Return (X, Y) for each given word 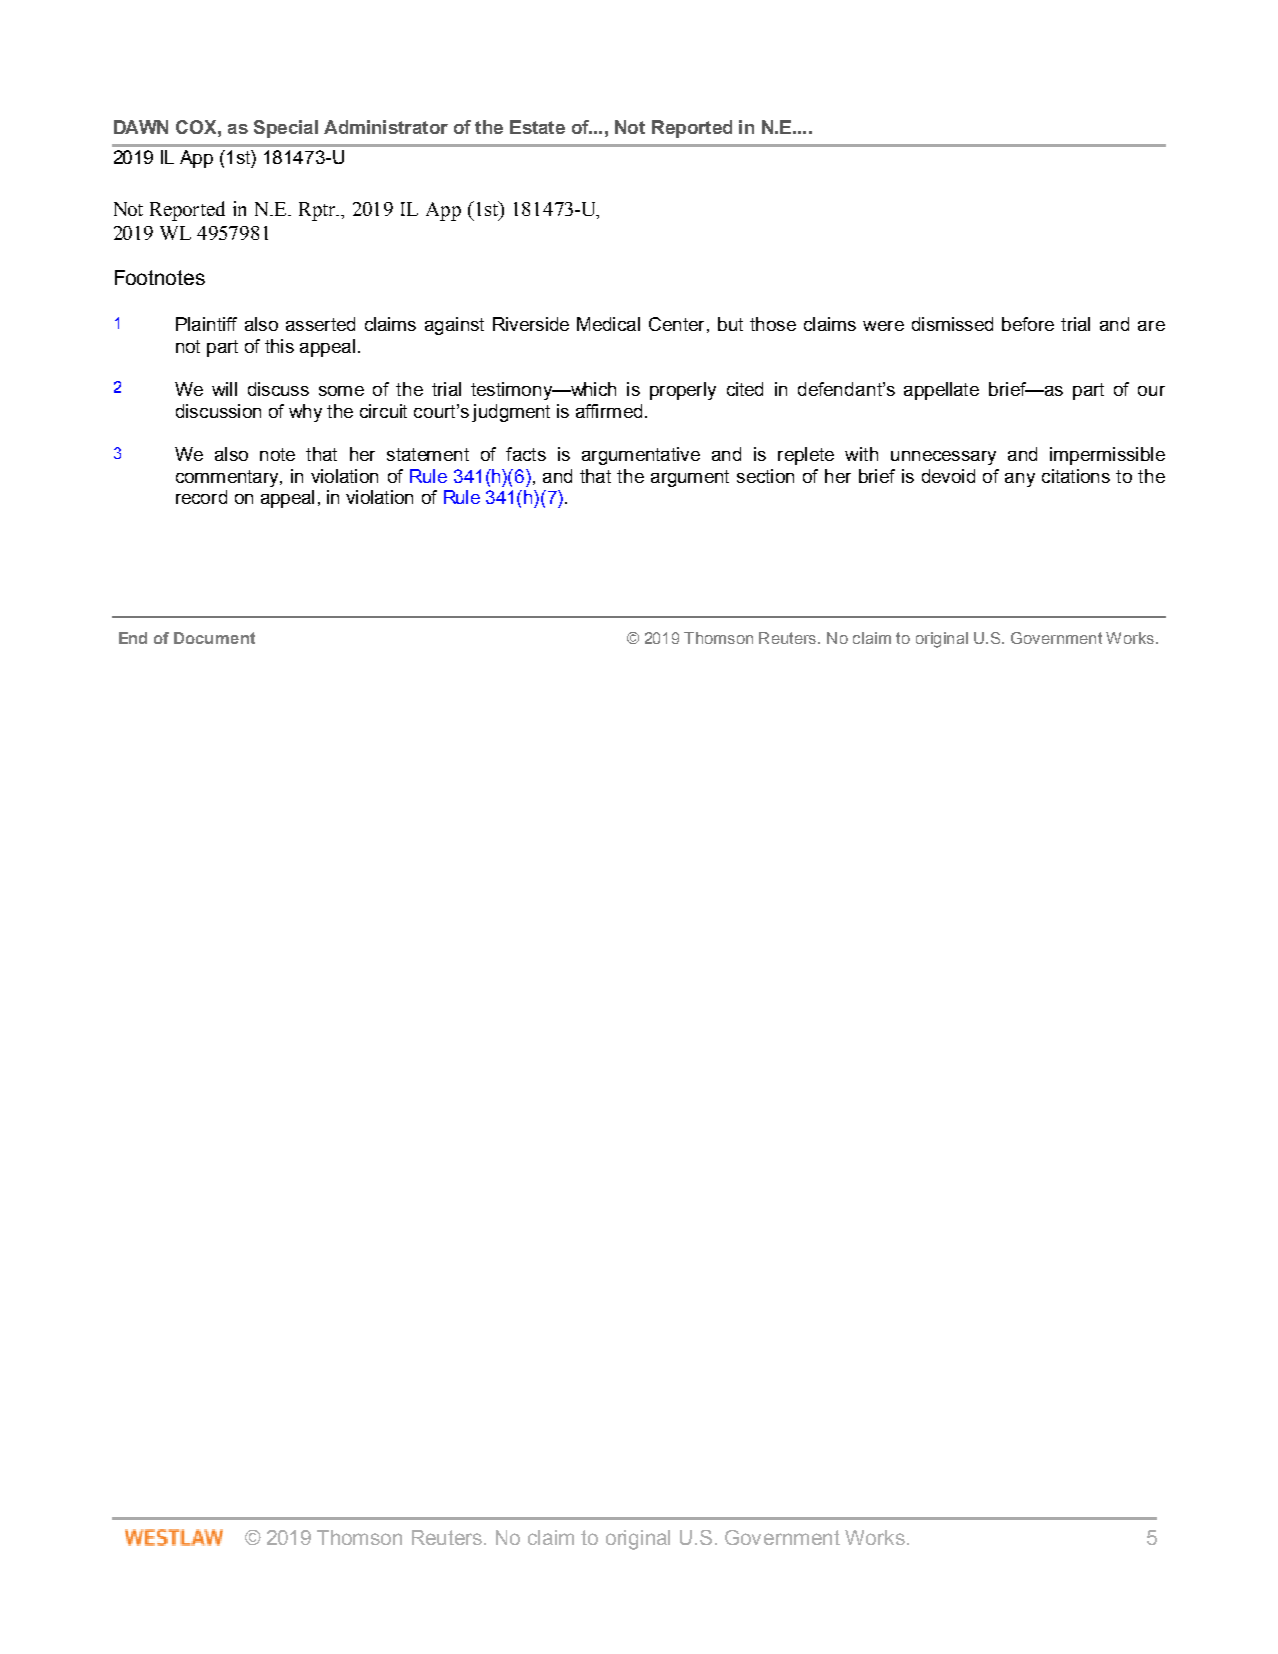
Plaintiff (206, 324)
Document (214, 638)
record (201, 497)
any (1020, 480)
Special (286, 129)
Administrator (386, 127)
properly (683, 391)
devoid (948, 476)
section (765, 476)
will (224, 389)
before (1028, 324)
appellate (941, 391)
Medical (608, 324)
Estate (537, 127)
